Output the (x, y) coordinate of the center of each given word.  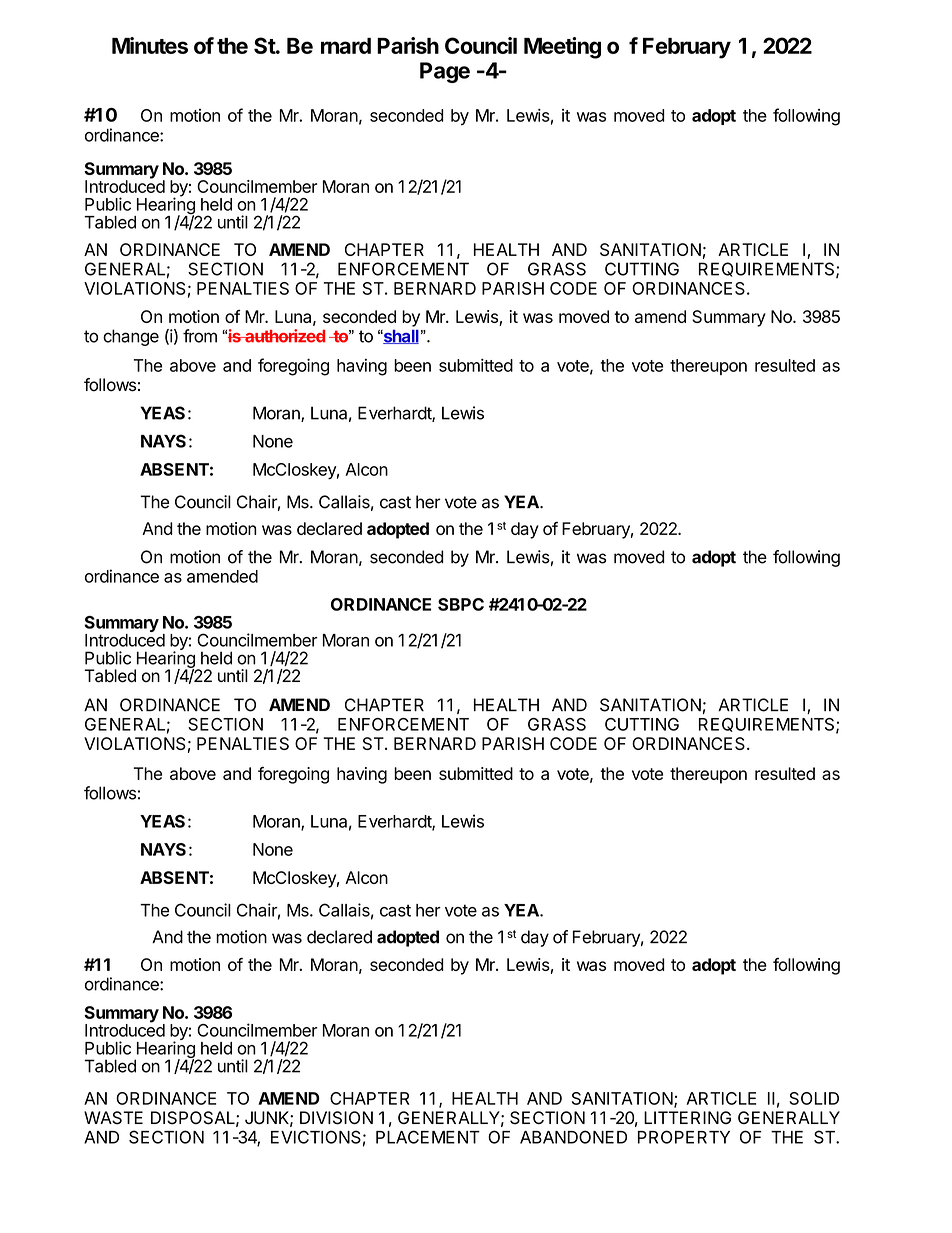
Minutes (150, 45)
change (131, 337)
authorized (284, 336)
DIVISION (336, 1118)
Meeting (562, 48)
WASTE (113, 1118)
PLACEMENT (428, 1137)
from (200, 336)
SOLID (814, 1098)
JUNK (267, 1118)
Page (445, 72)
